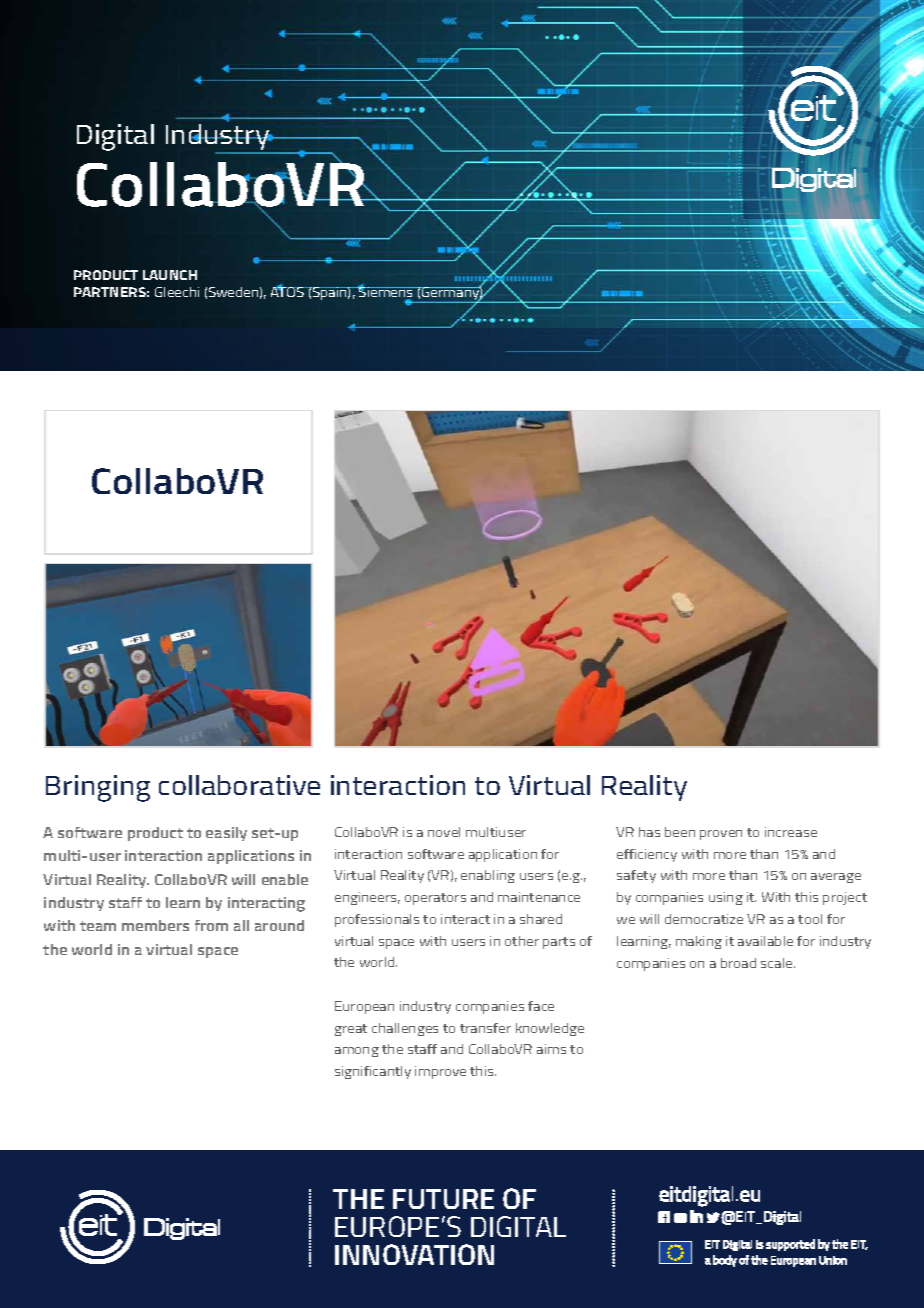 The height and width of the screenshot is (1308, 924). What do you see at coordinates (680, 832) in the screenshot?
I see `been` at bounding box center [680, 832].
